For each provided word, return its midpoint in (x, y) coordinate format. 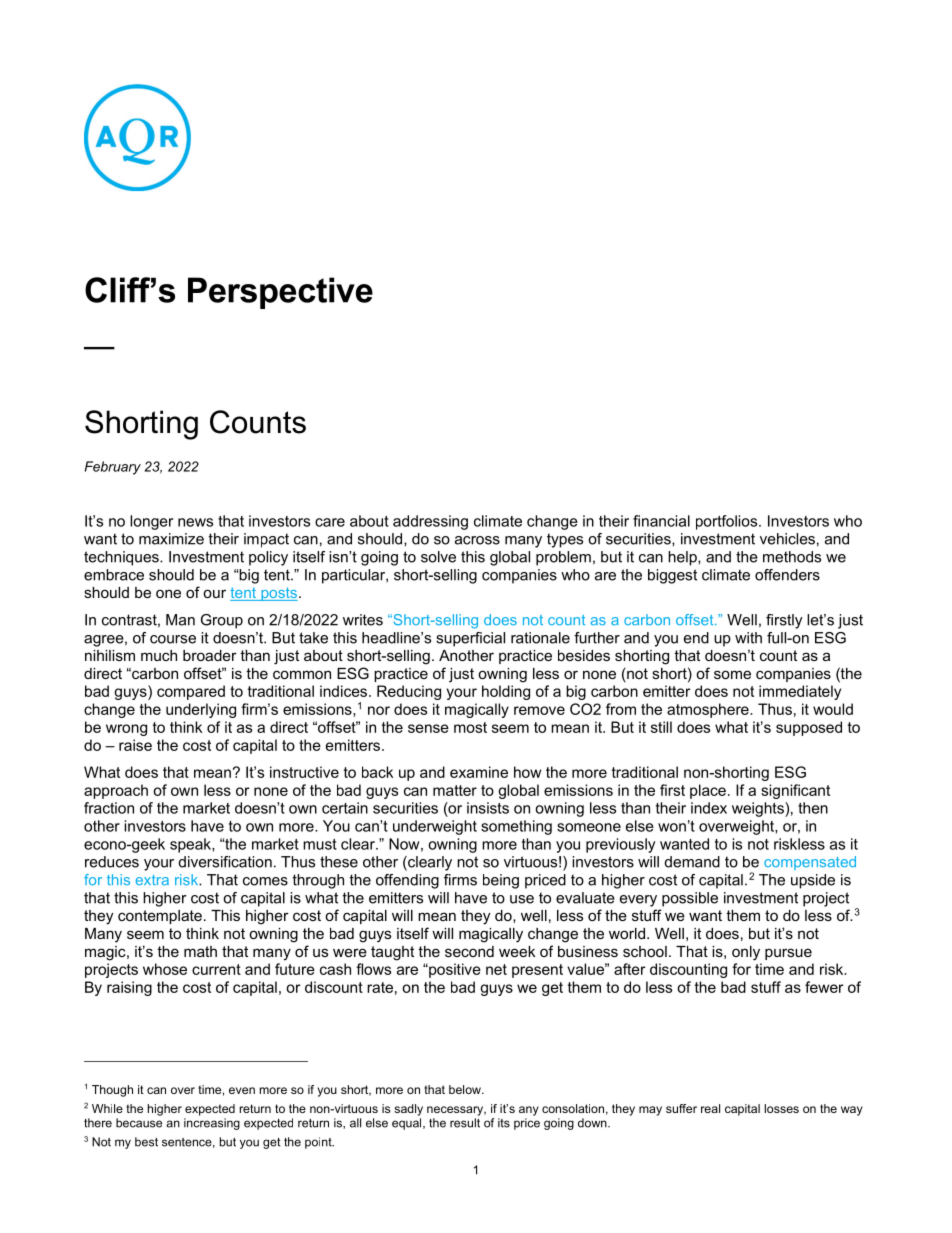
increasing (212, 1124)
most (470, 727)
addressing (430, 522)
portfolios (728, 522)
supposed (809, 728)
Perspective (280, 293)
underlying (201, 710)
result (465, 1123)
